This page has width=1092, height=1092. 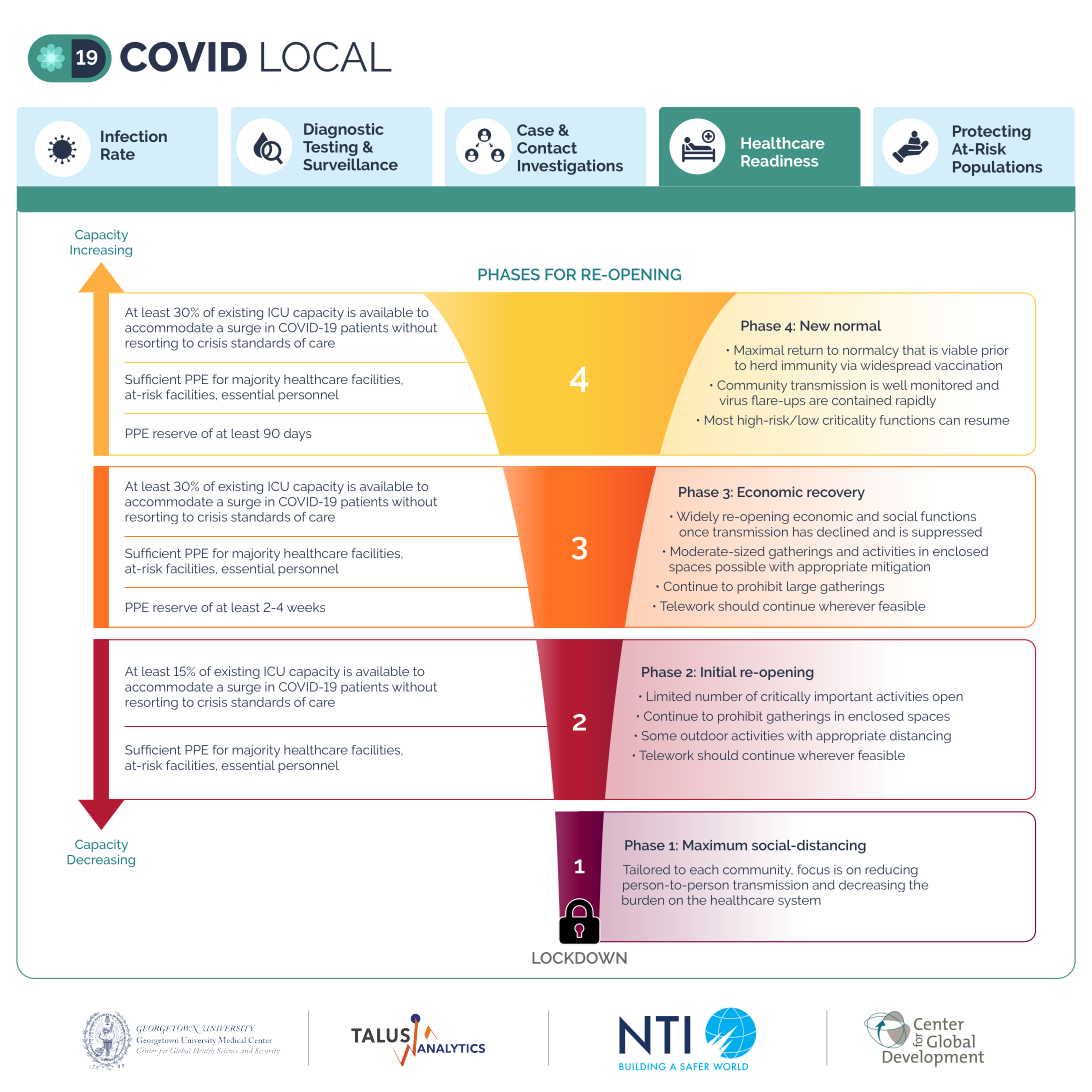 What do you see at coordinates (134, 136) in the page?
I see `Infection` at bounding box center [134, 136].
